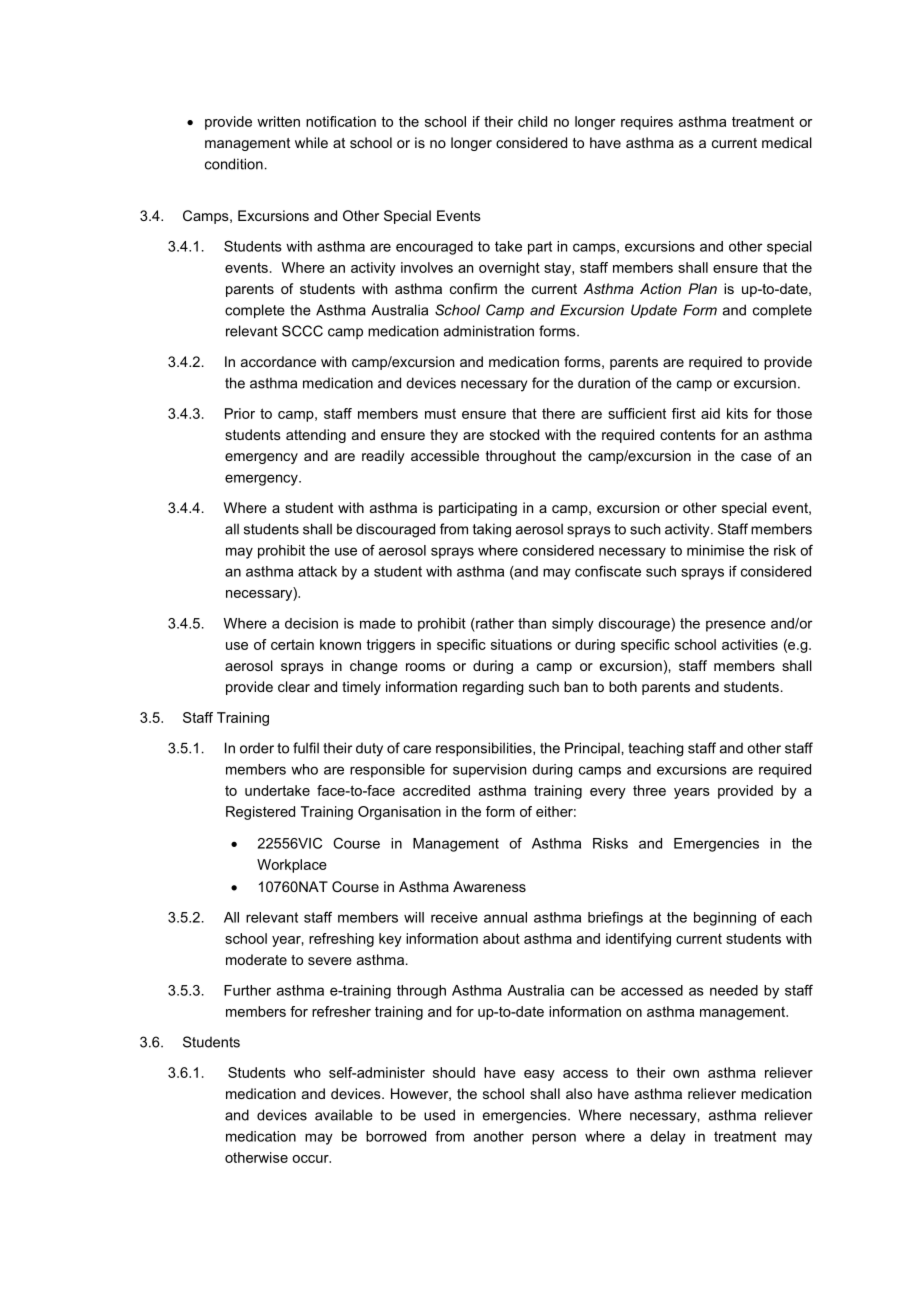 The image size is (924, 1309). What do you see at coordinates (736, 626) in the screenshot?
I see `presence` at bounding box center [736, 626].
